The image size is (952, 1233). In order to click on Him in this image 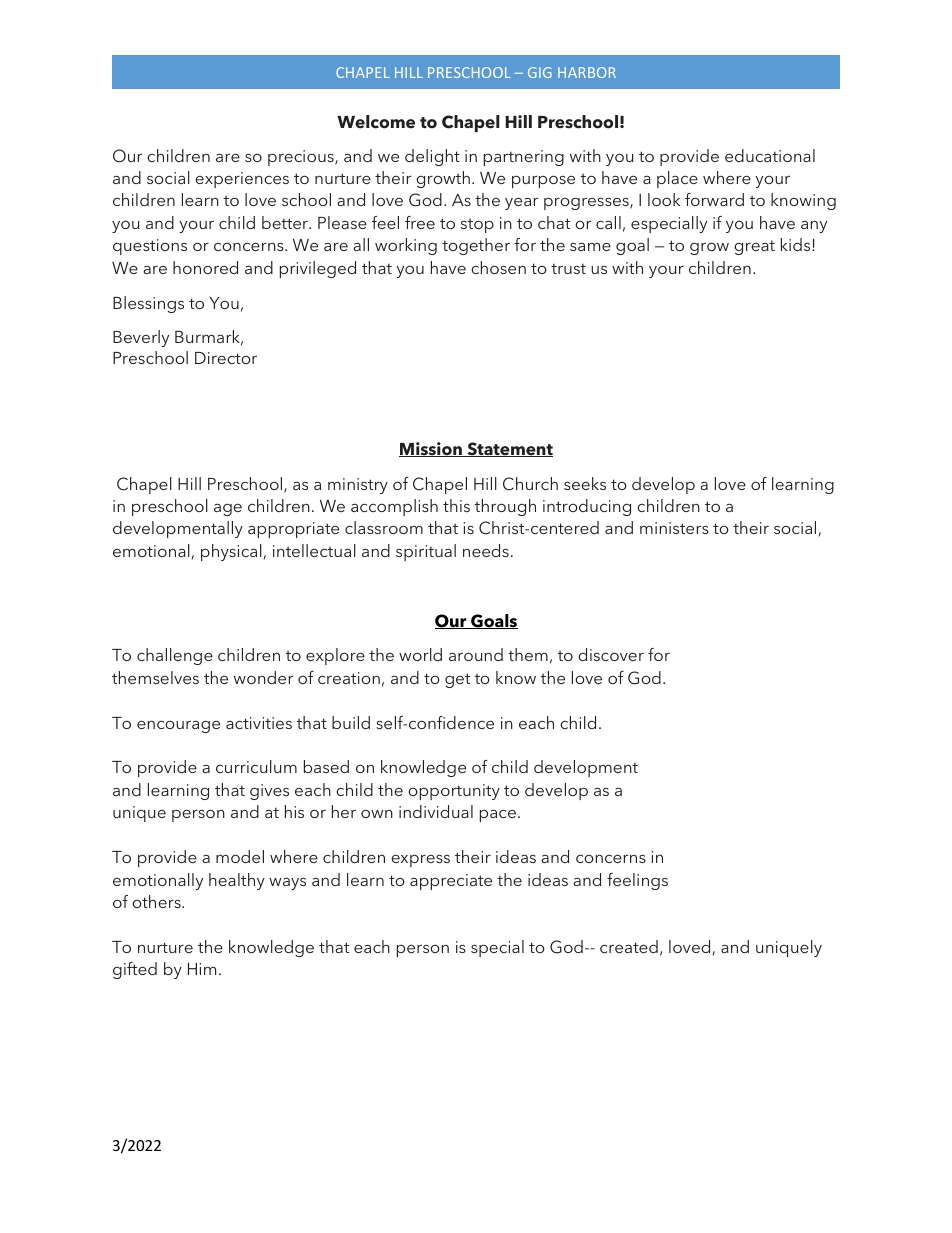, I will do `click(202, 969)`.
